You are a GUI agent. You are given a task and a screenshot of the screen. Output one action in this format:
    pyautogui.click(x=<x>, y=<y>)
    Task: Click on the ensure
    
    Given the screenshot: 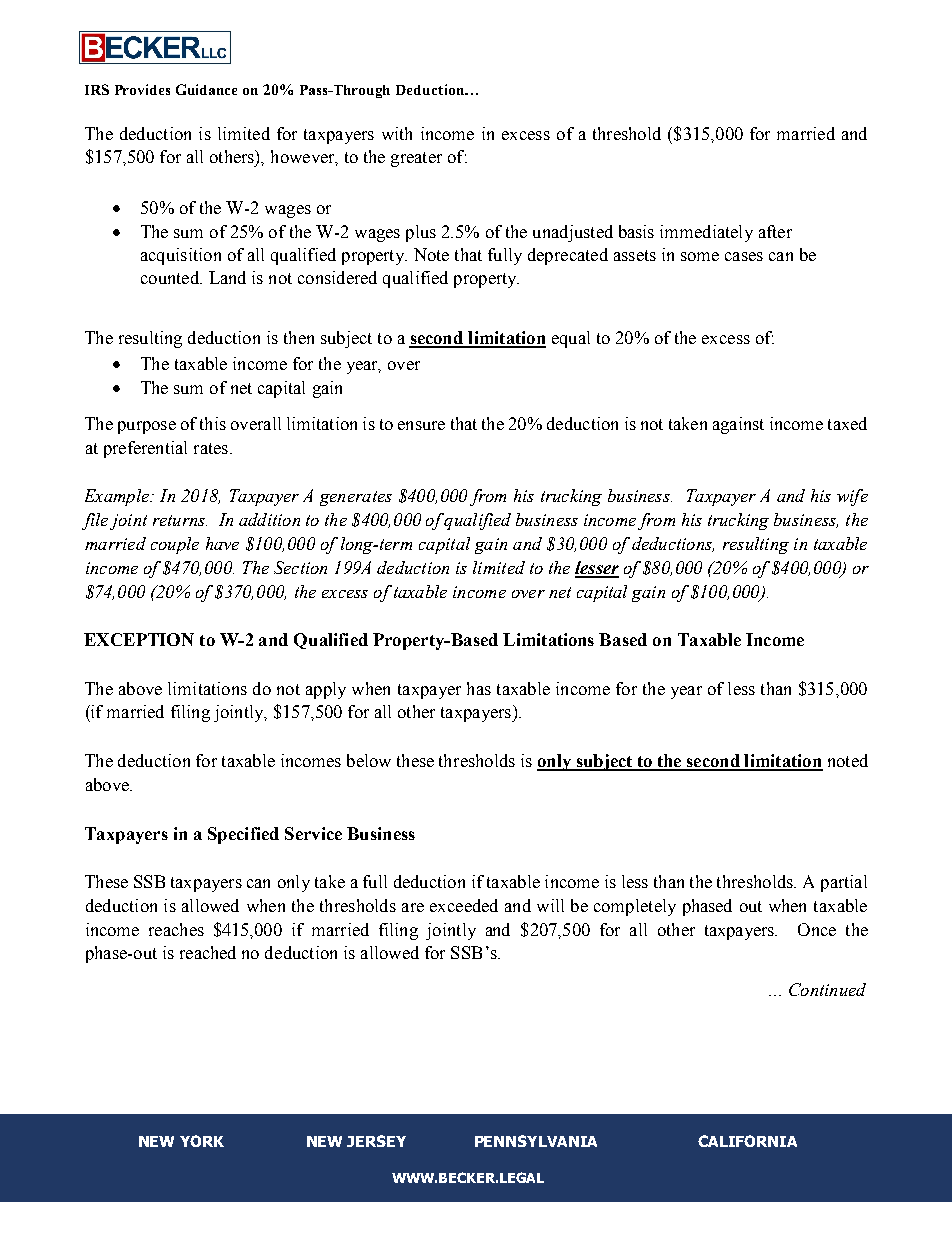 What is the action you would take?
    pyautogui.click(x=421, y=425)
